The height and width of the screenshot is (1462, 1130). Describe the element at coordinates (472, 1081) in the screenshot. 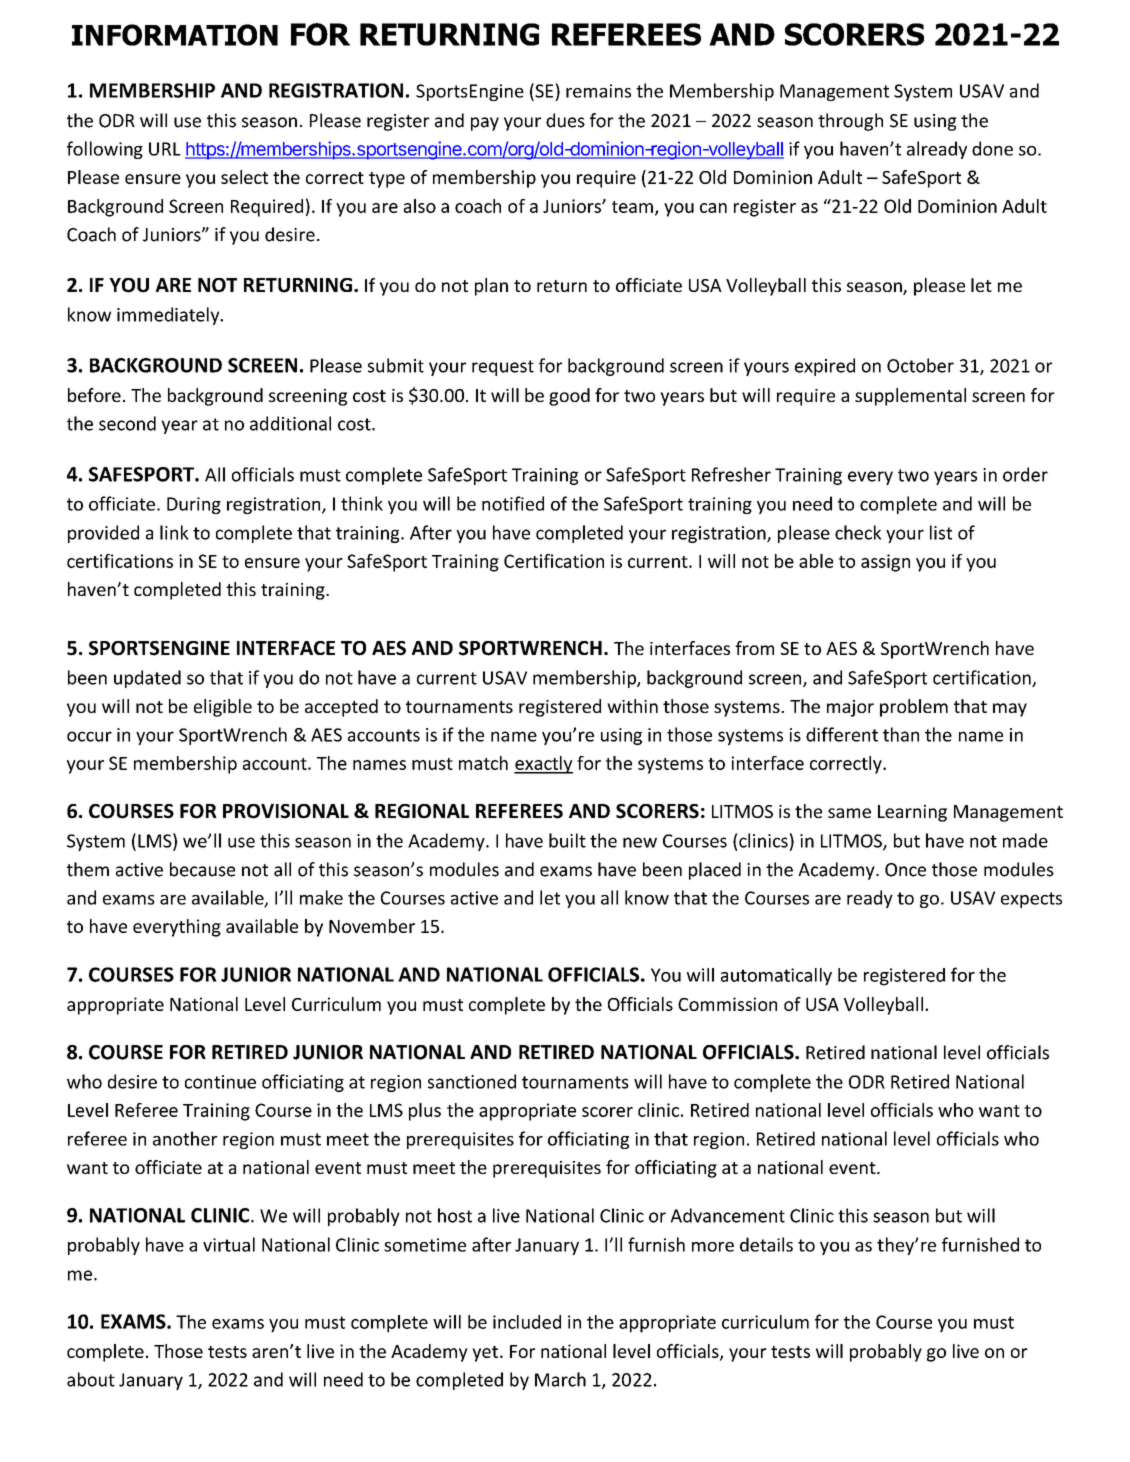

I see `sanctioned` at that location.
